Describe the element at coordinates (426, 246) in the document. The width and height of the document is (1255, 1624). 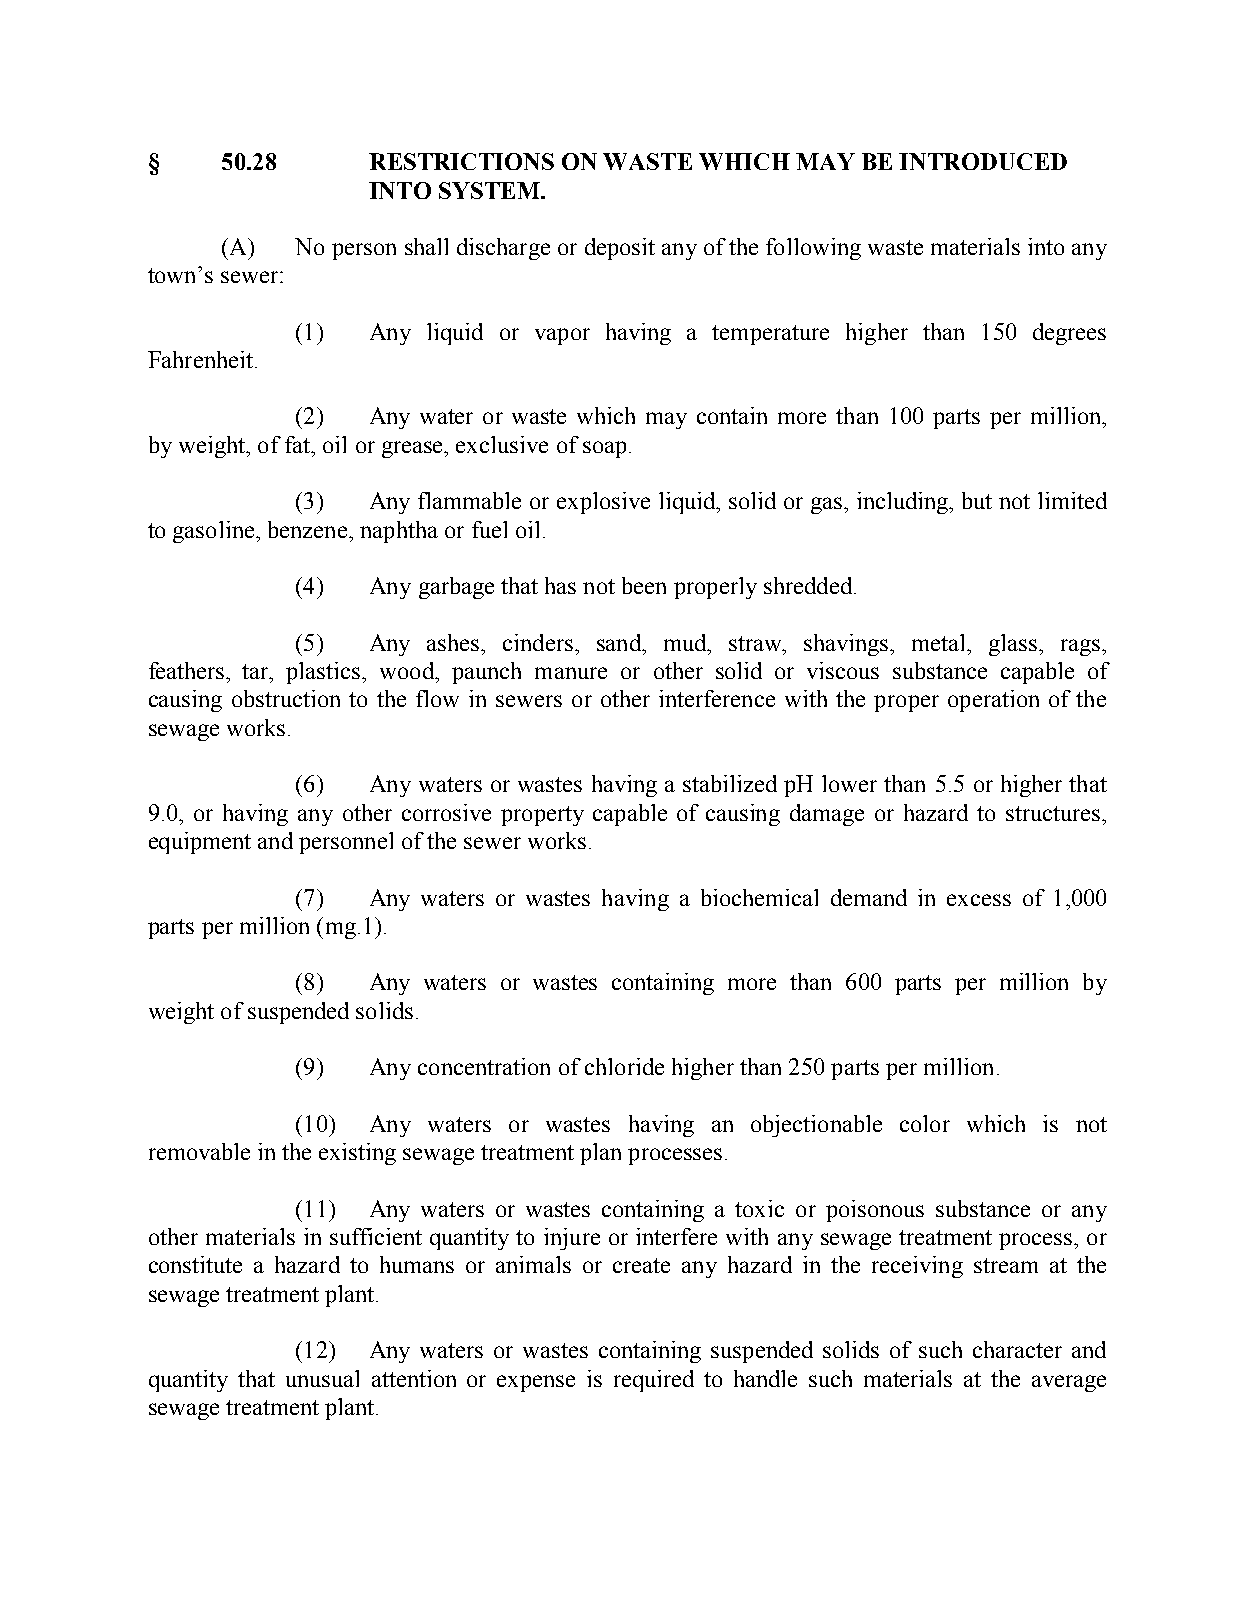
I see `shall` at that location.
